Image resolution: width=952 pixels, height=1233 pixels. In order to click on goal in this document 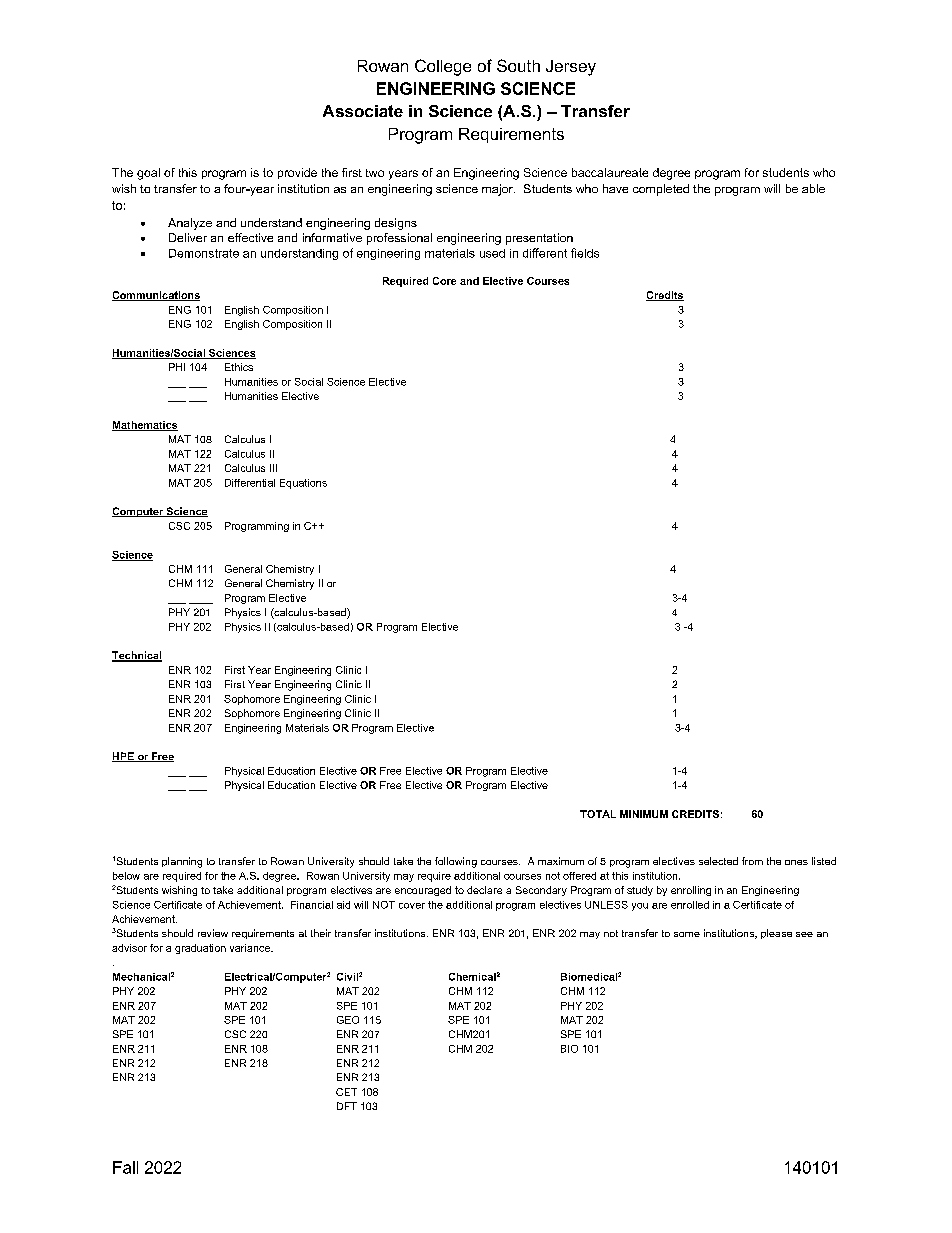, I will do `click(148, 174)`.
